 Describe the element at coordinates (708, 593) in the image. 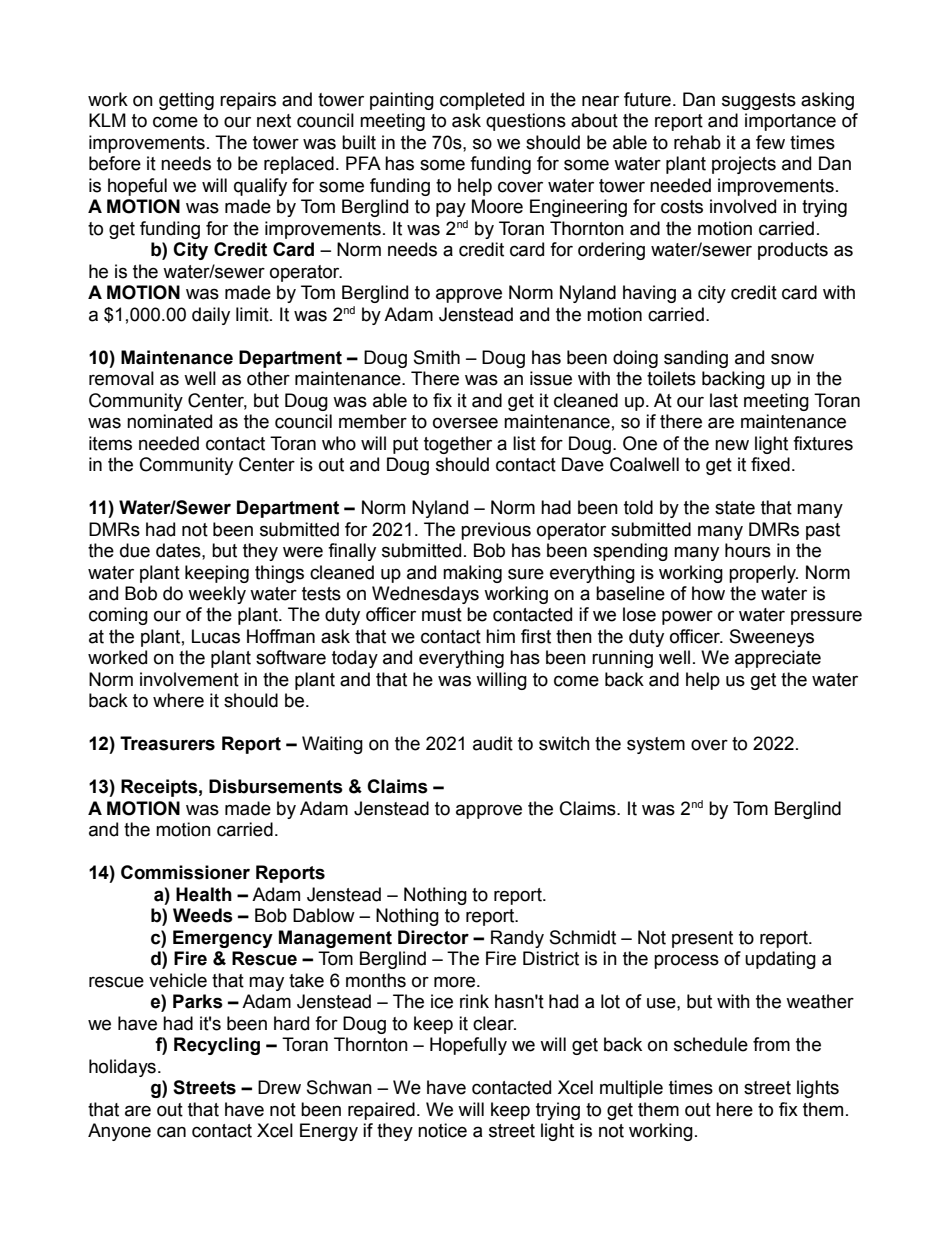

I see `how` at that location.
